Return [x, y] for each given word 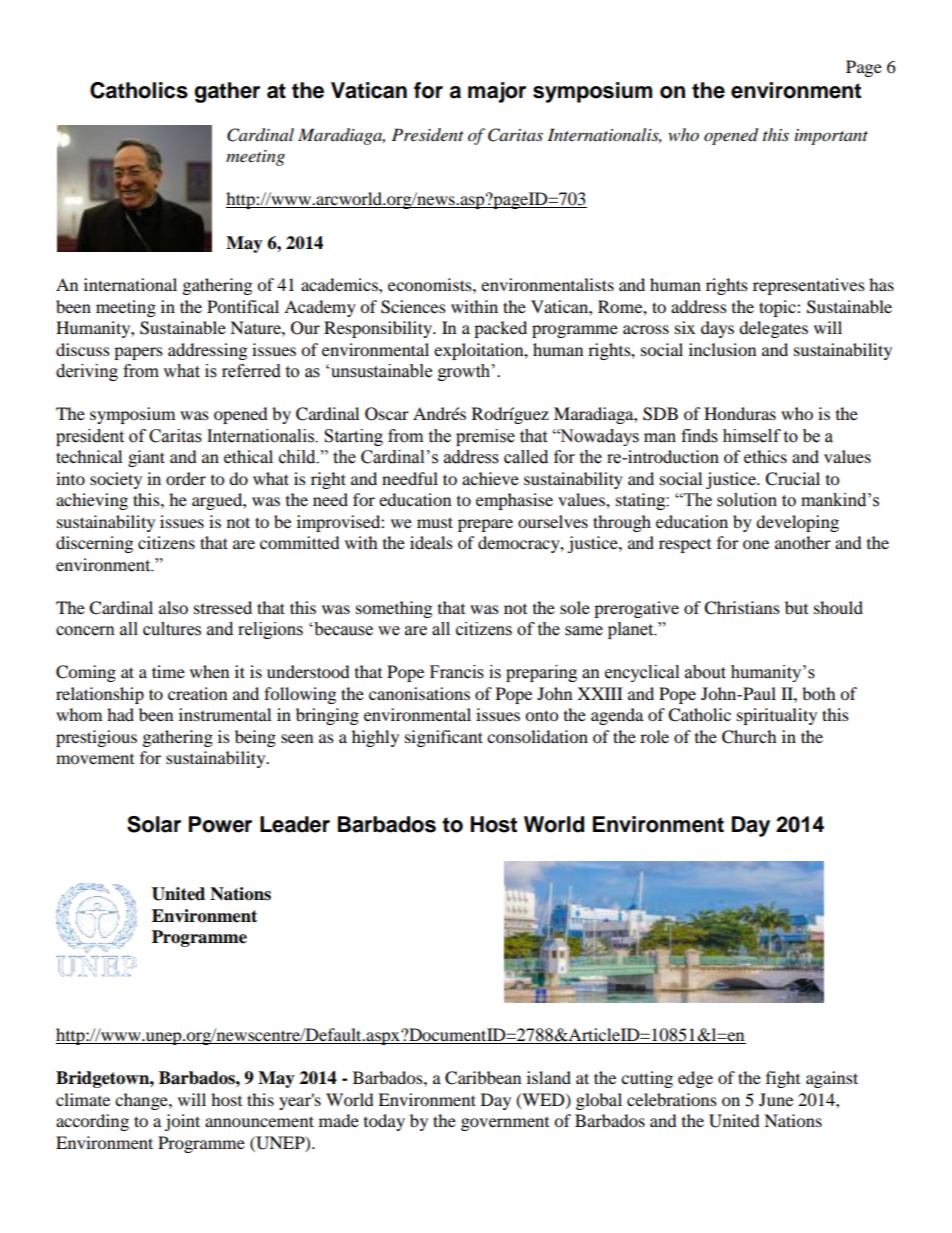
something [394, 609]
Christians [742, 608]
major [497, 92]
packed [500, 329]
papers [138, 353]
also [173, 607]
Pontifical [243, 306]
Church [749, 737]
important [831, 137]
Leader [295, 824]
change [142, 1101]
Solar [154, 824]
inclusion [722, 349]
